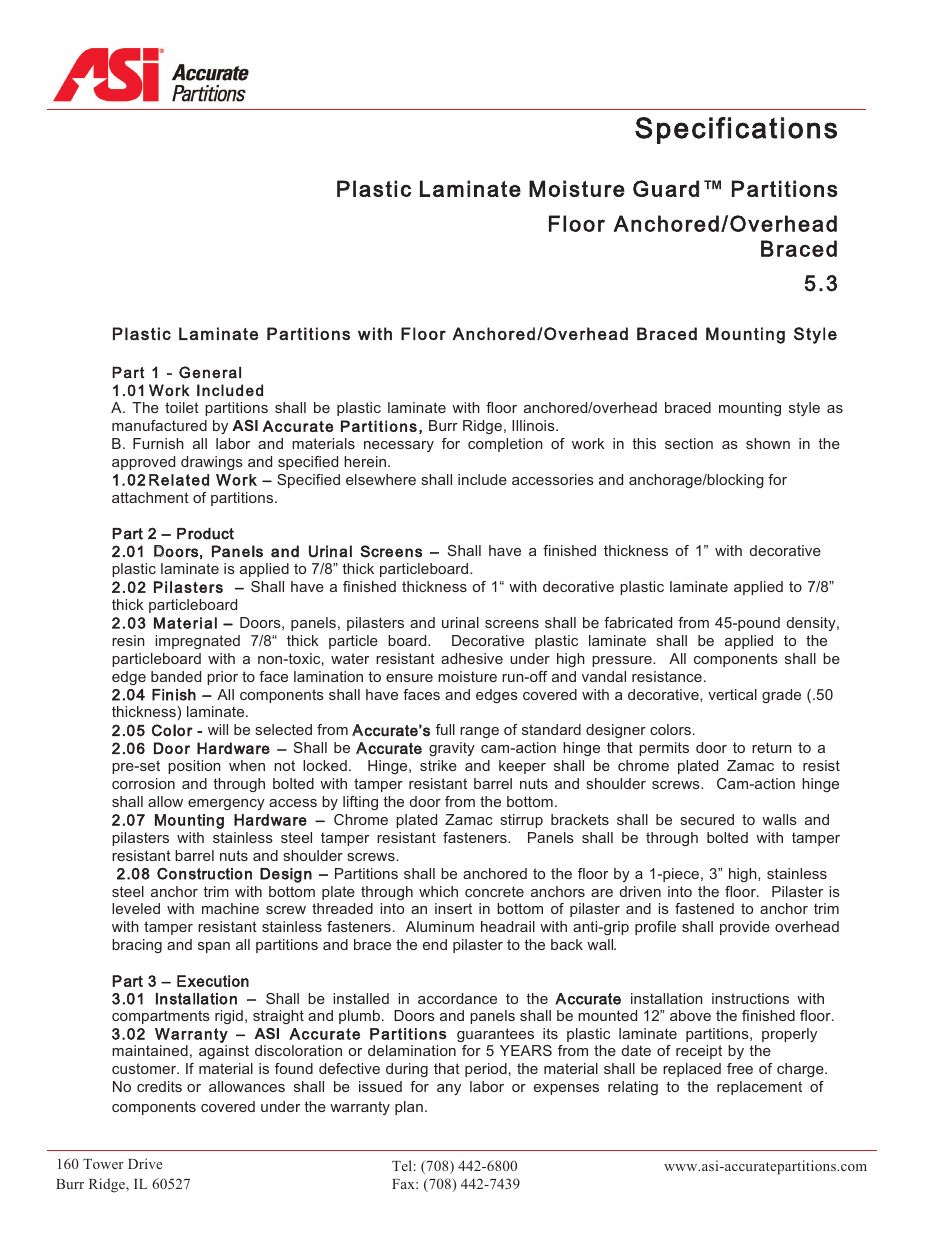 This screenshot has height=1233, width=952. Describe the element at coordinates (438, 891) in the screenshot. I see `which` at that location.
